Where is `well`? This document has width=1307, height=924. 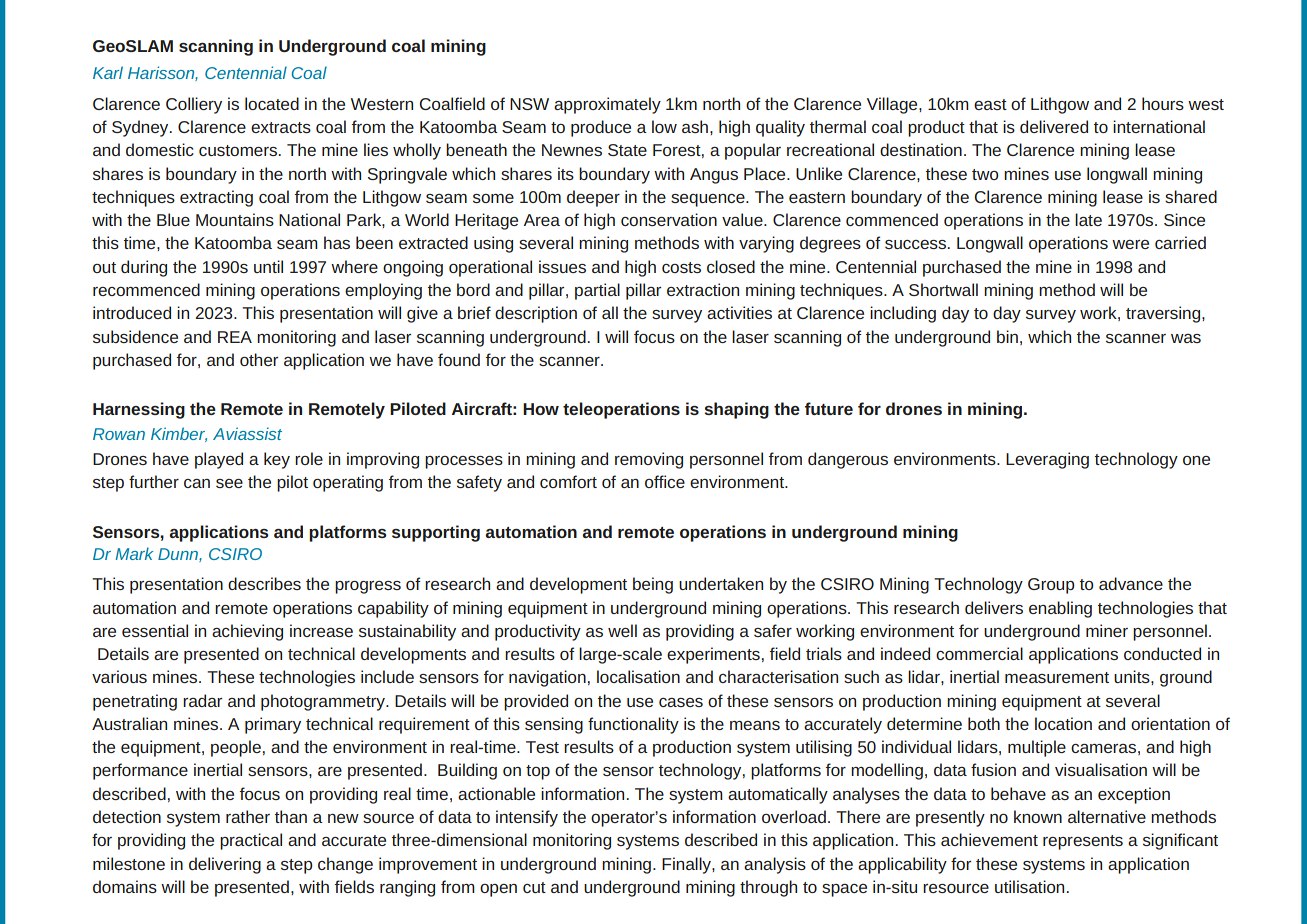
well is located at coordinates (622, 630).
